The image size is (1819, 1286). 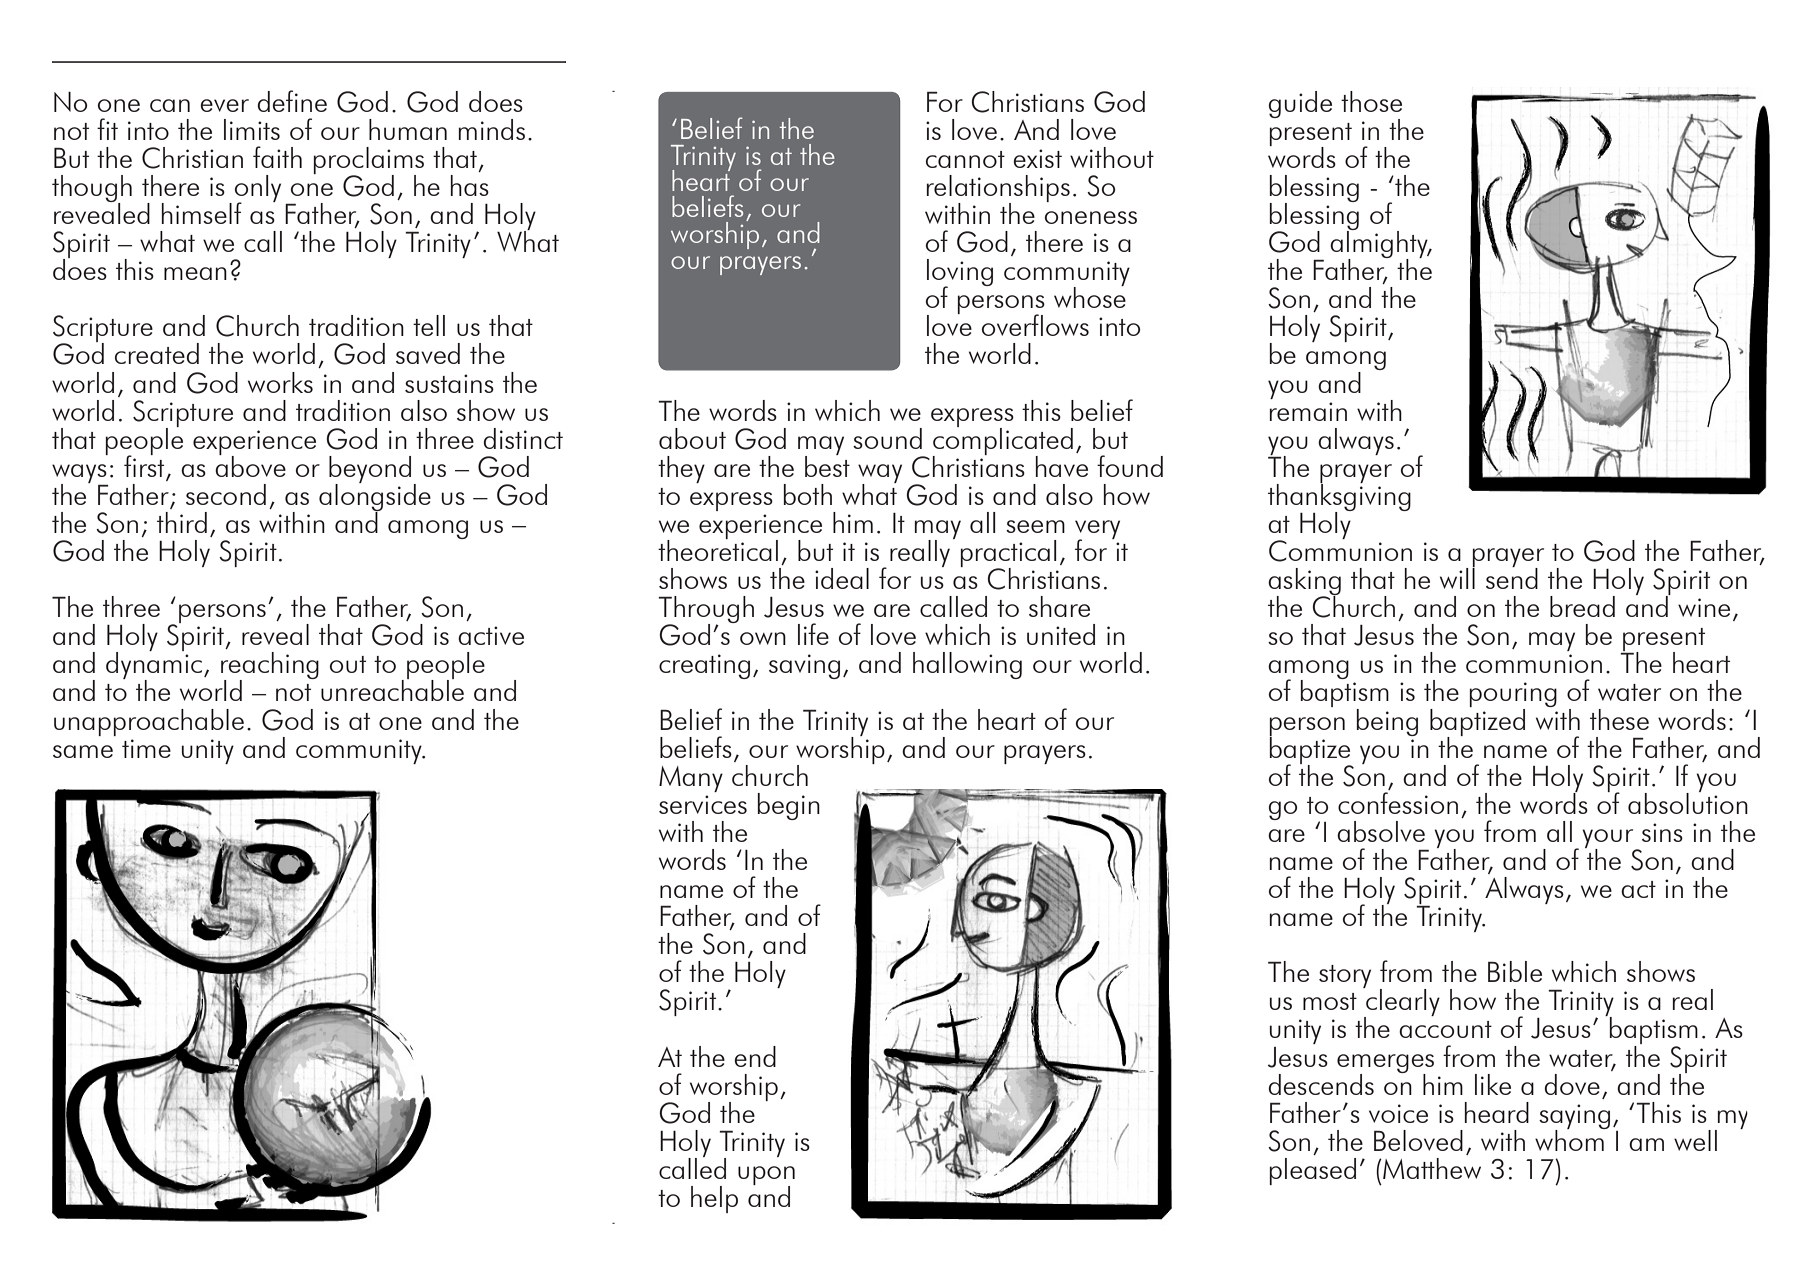 What do you see at coordinates (270, 667) in the page?
I see `reaching` at bounding box center [270, 667].
